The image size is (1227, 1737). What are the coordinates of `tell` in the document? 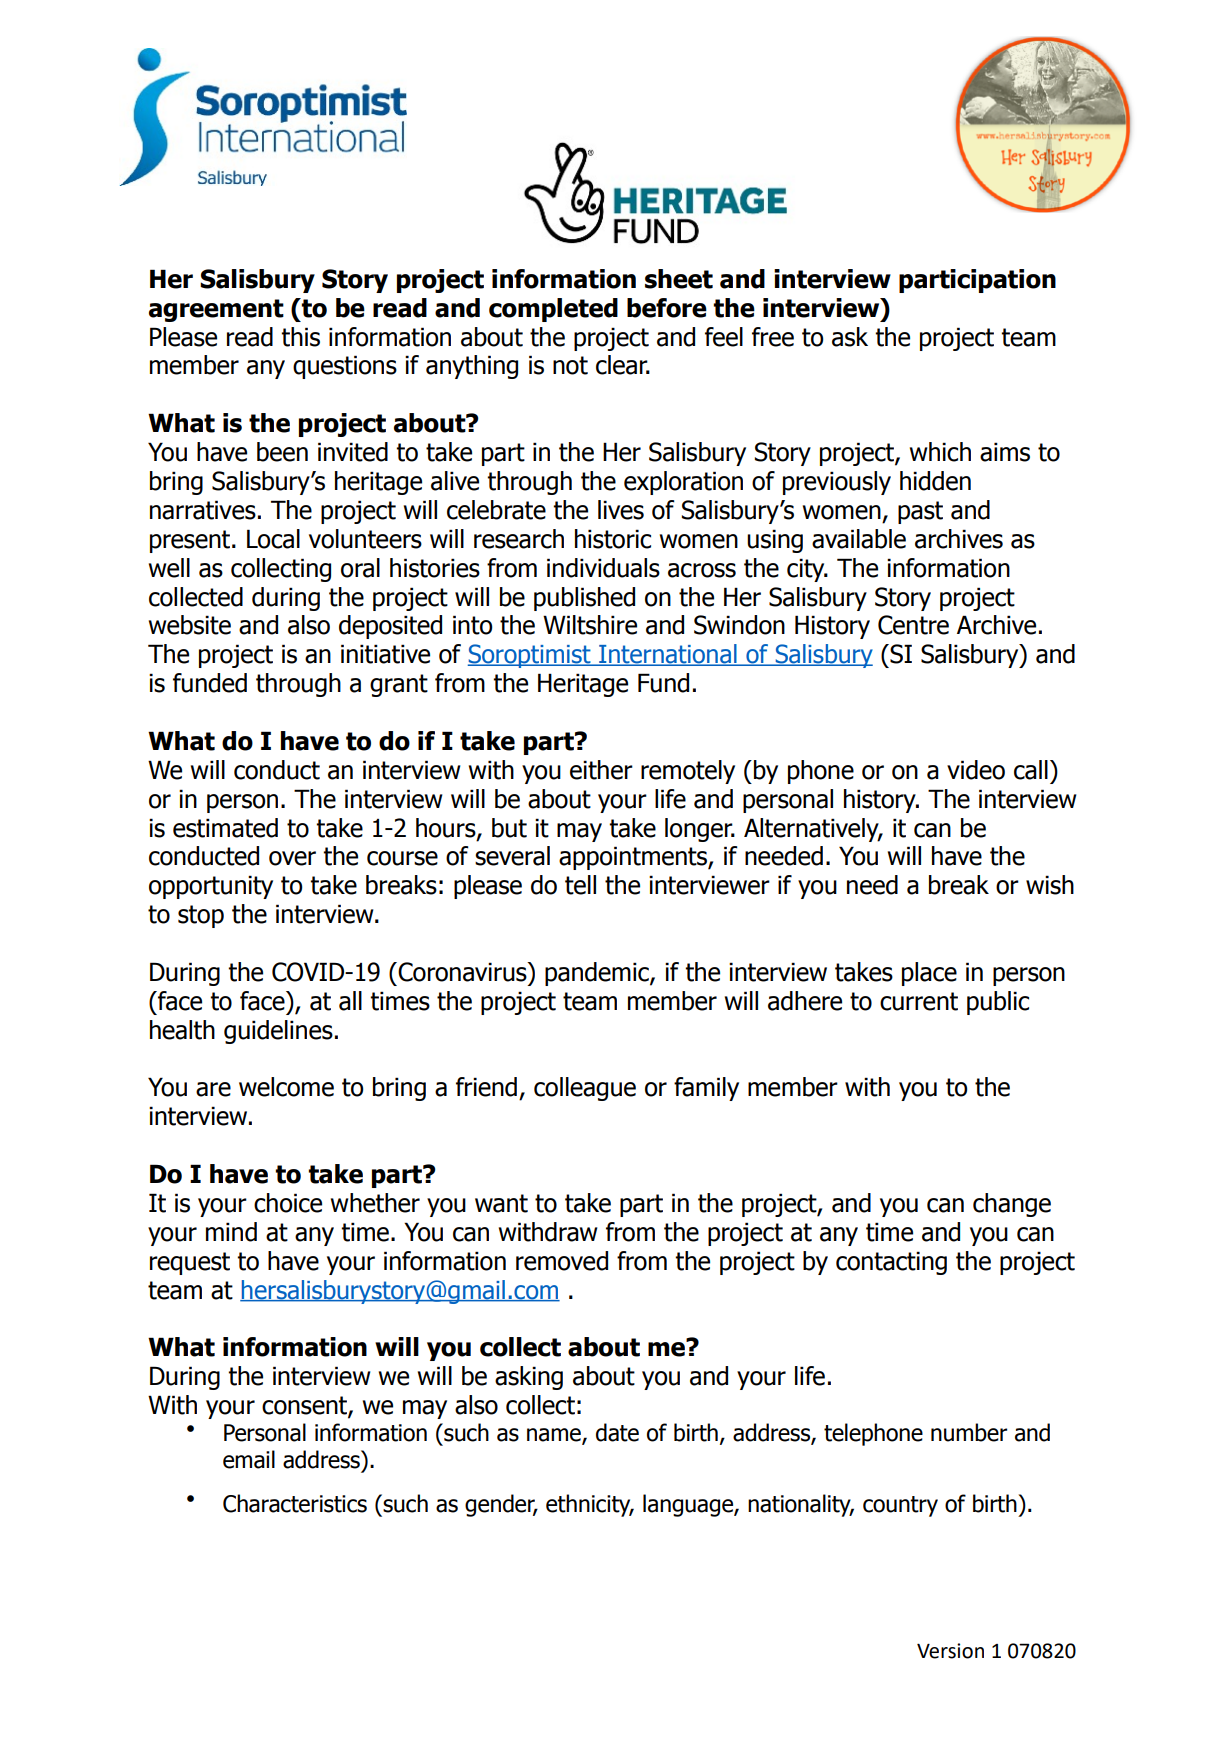 It's located at (580, 885).
